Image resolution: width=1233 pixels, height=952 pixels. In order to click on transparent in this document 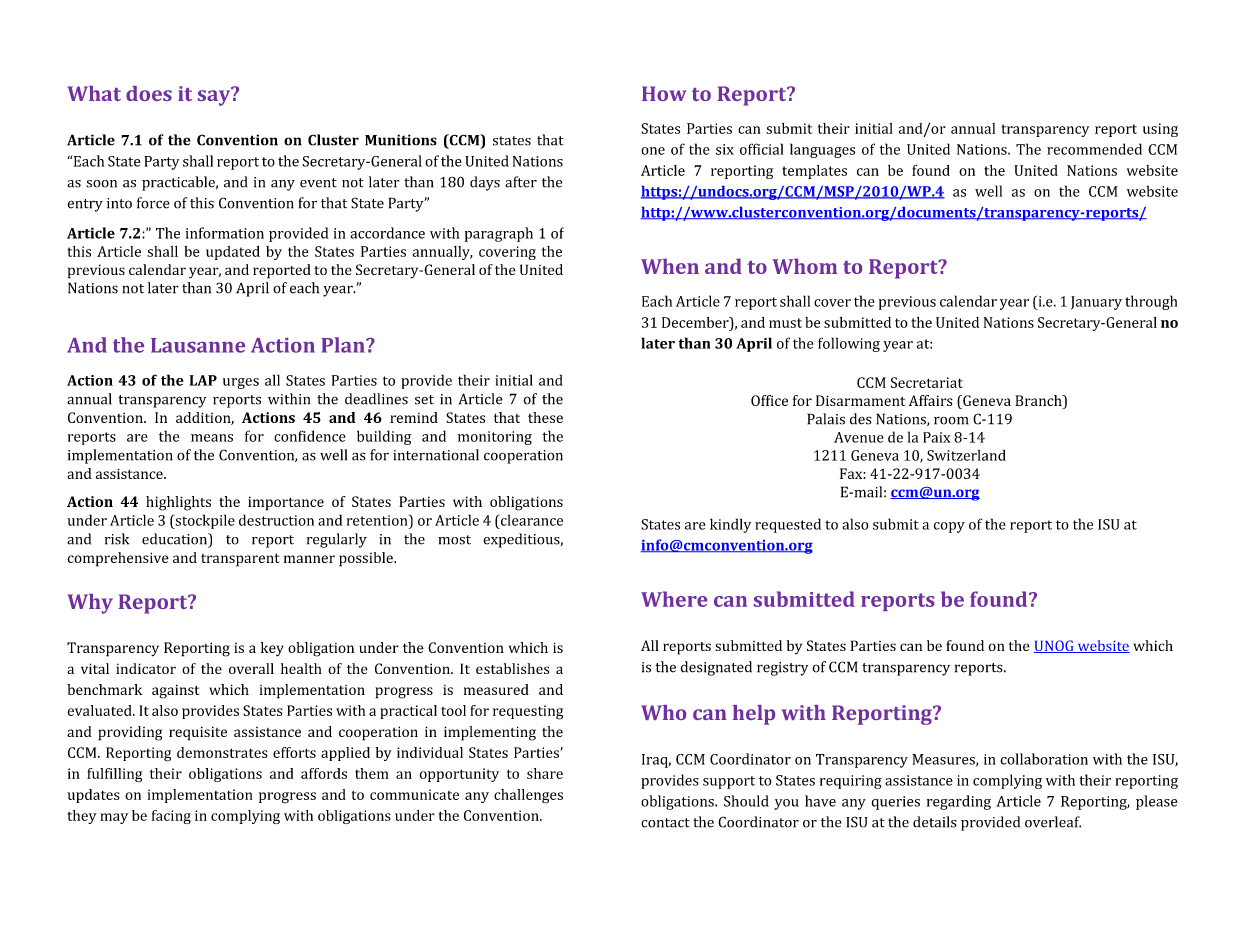, I will do `click(240, 560)`.
